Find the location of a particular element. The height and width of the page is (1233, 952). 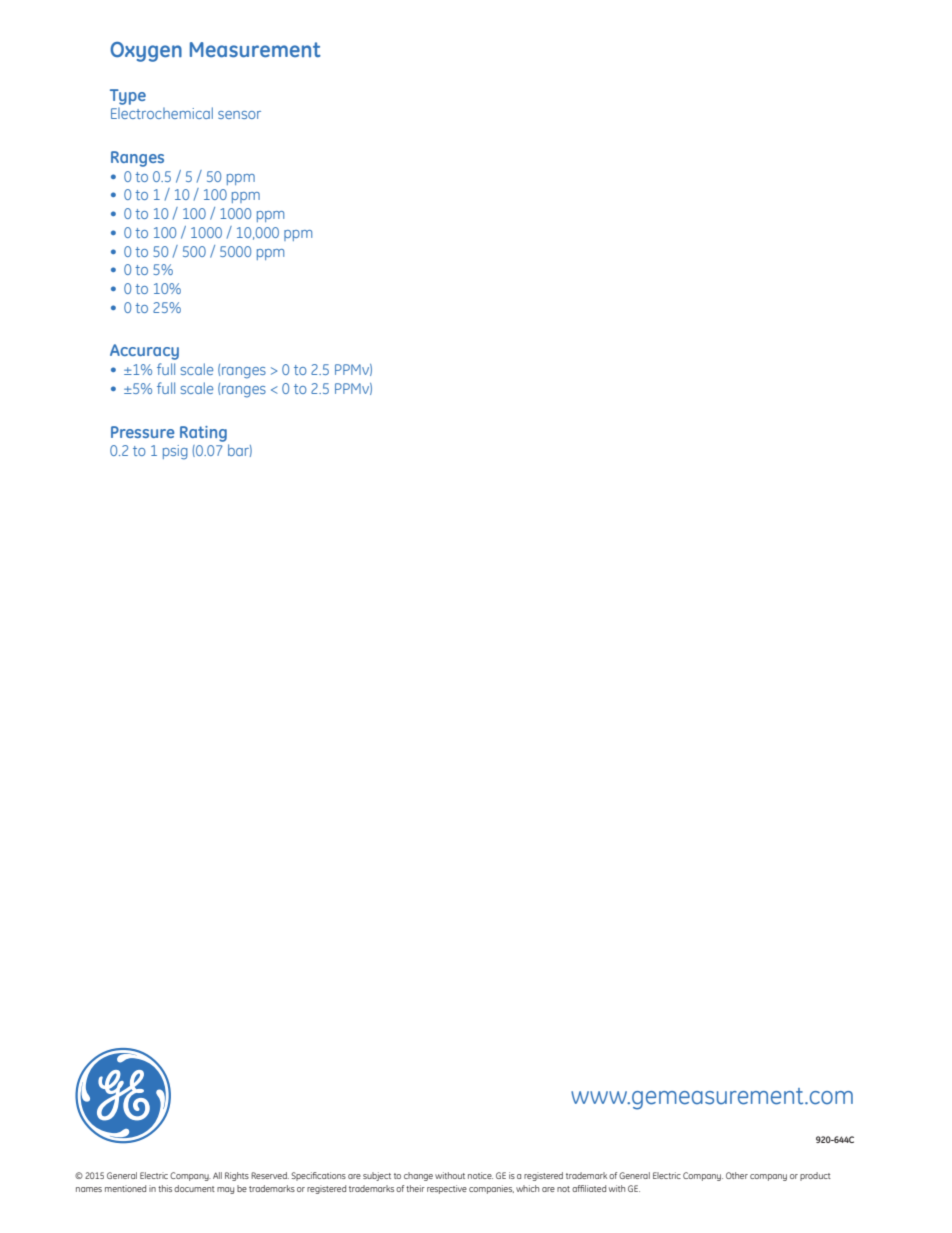

Pressure is located at coordinates (143, 432).
